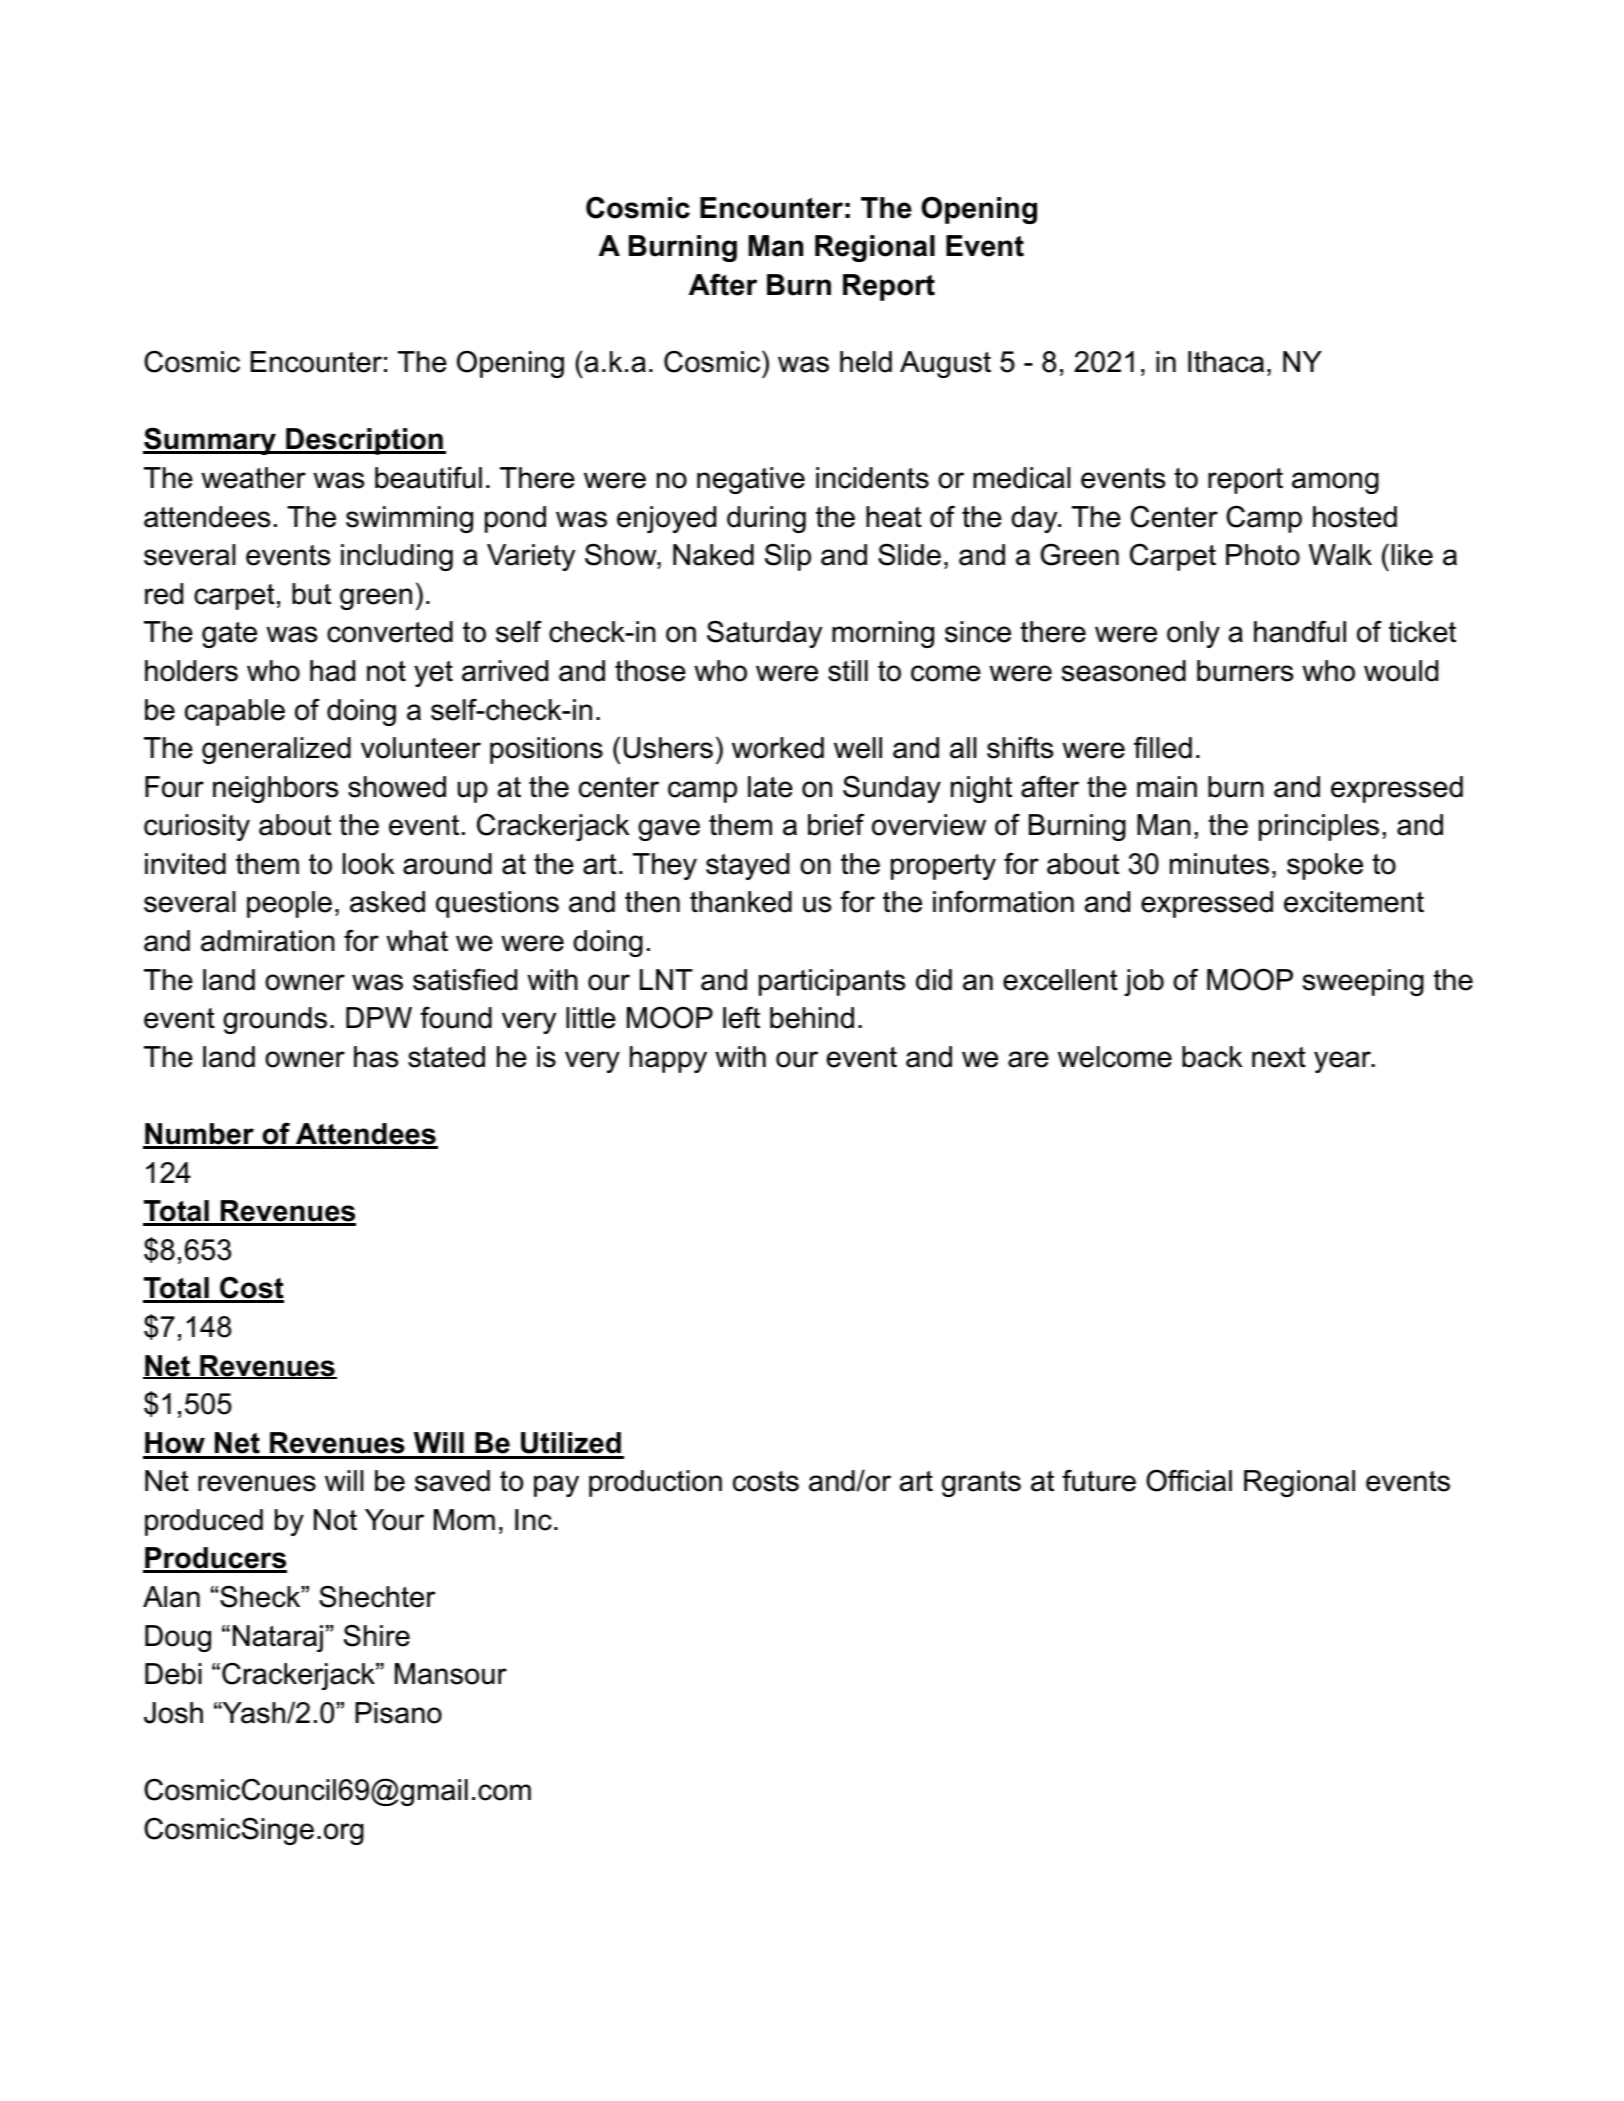  Describe the element at coordinates (1226, 362) in the image. I see `Ithaca` at that location.
